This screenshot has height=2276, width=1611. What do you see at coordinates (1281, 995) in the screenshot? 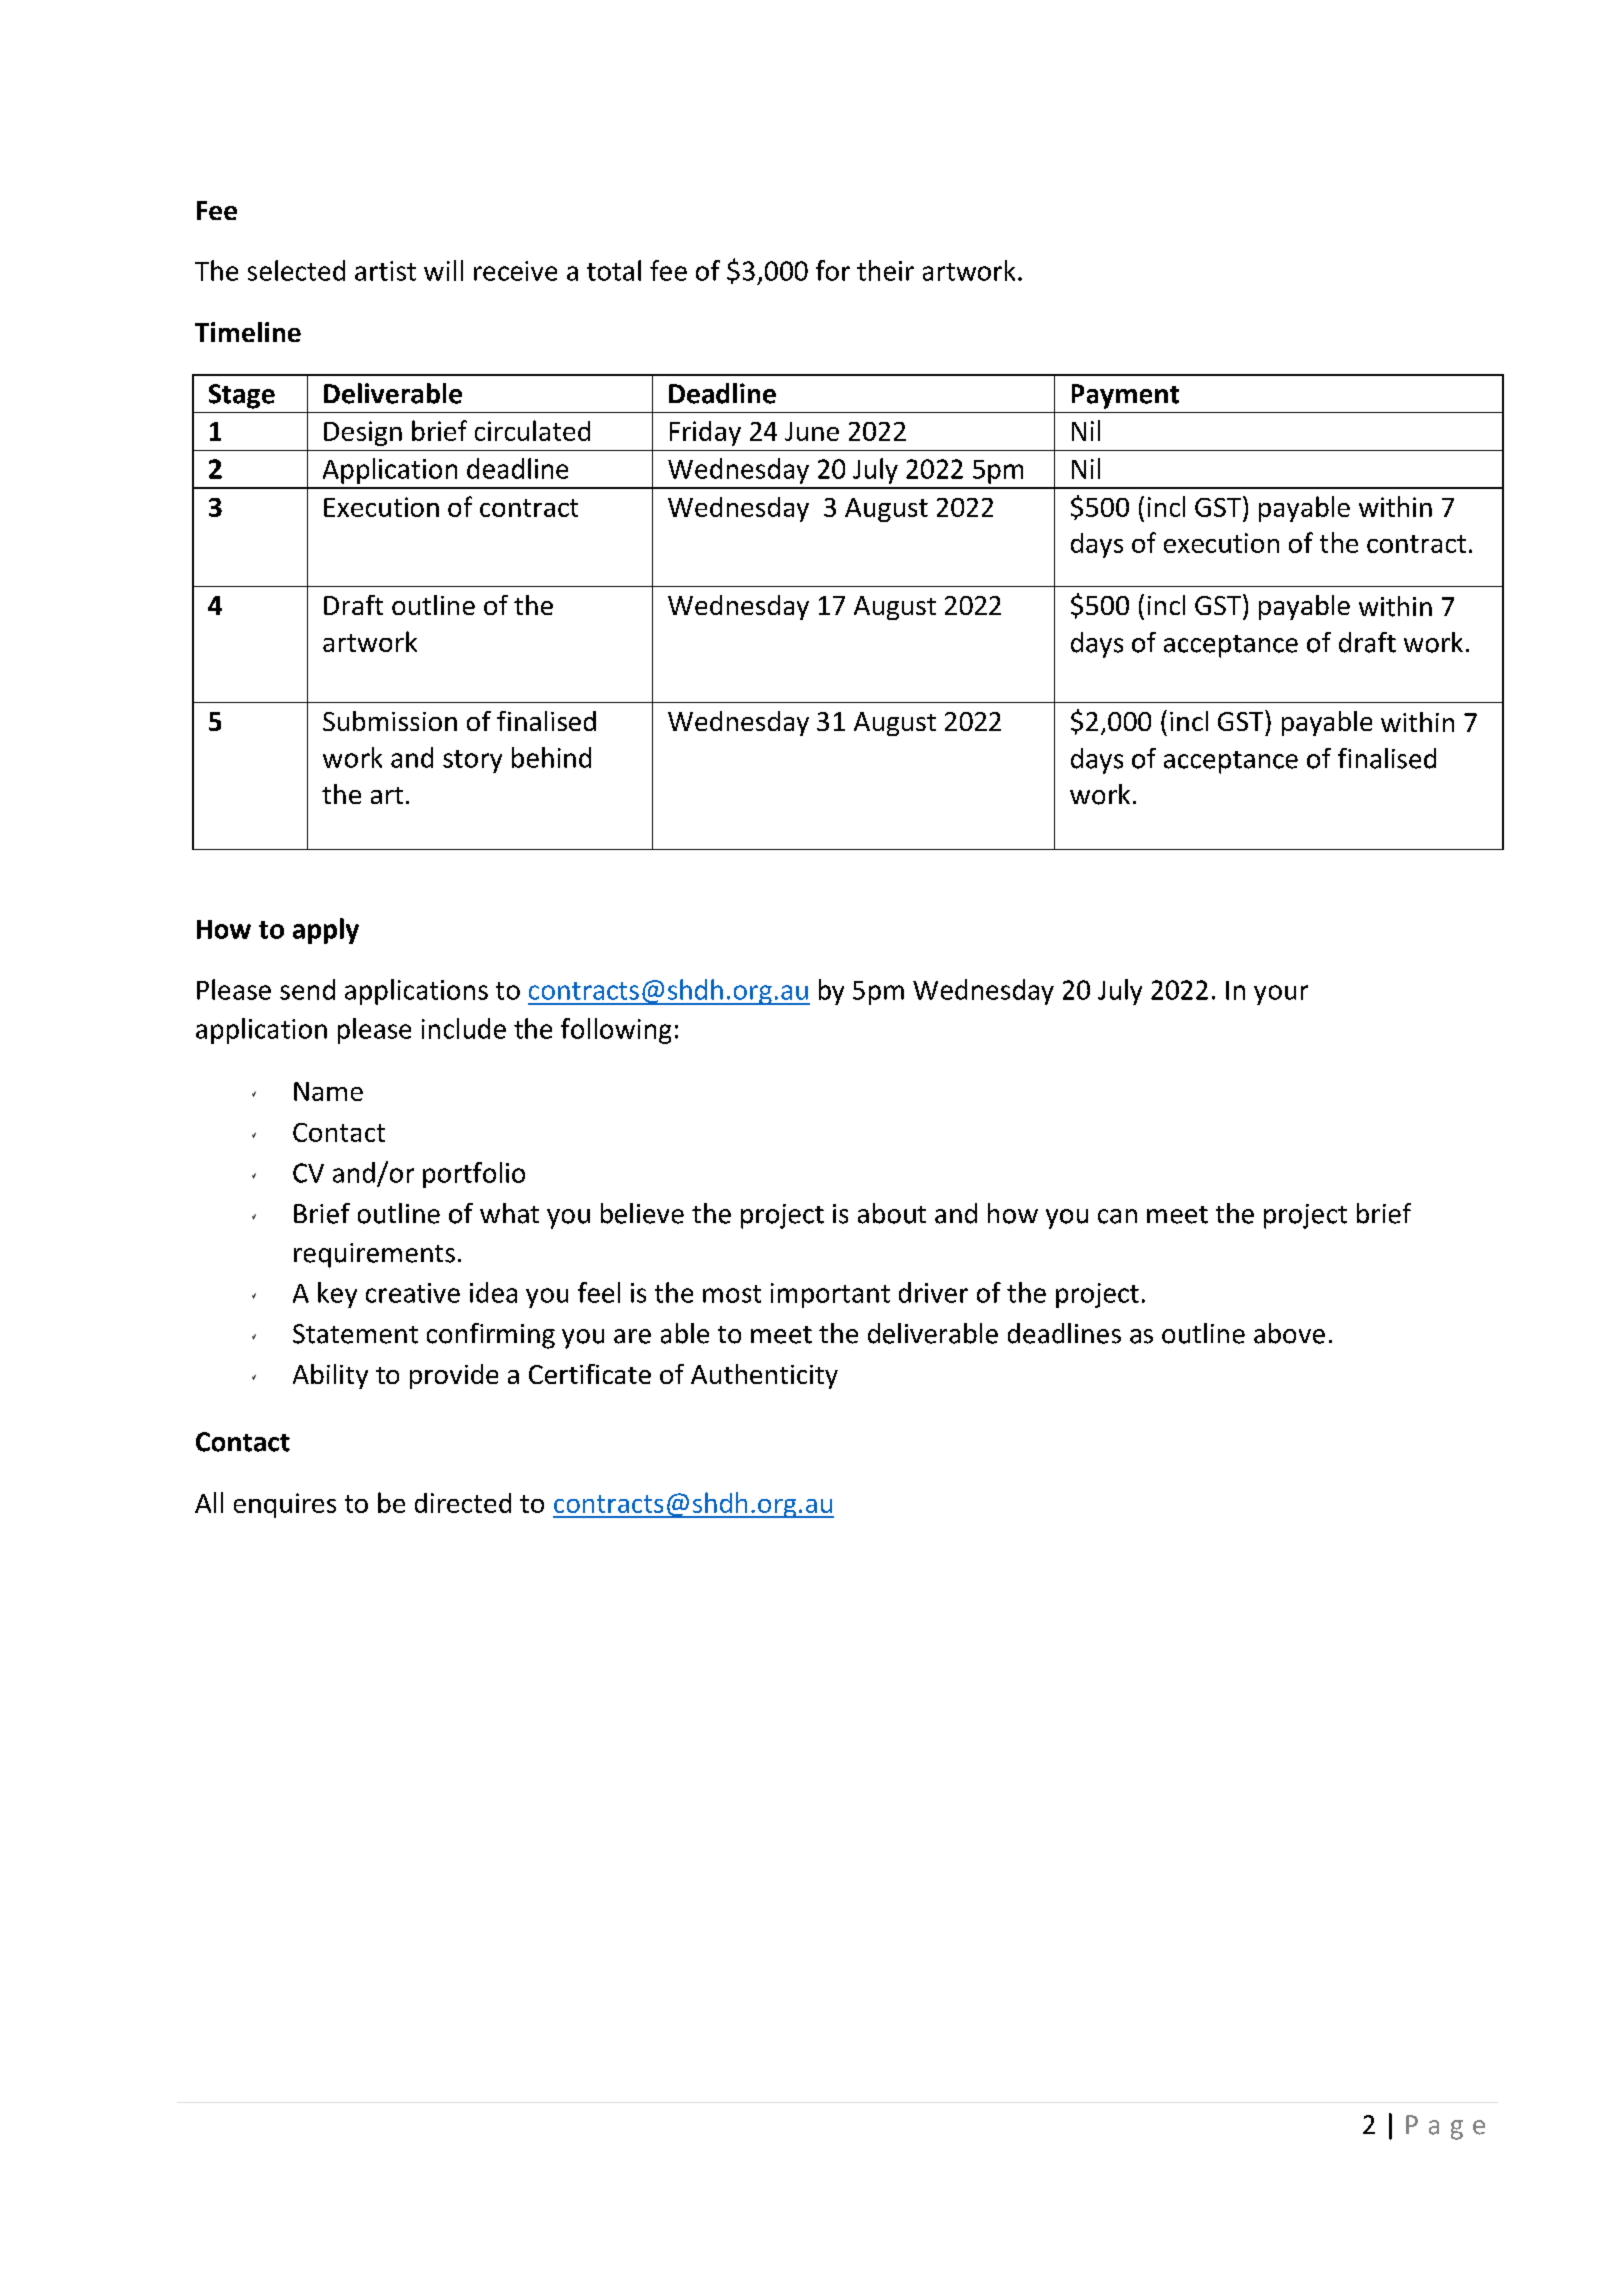
I see `your` at bounding box center [1281, 995].
